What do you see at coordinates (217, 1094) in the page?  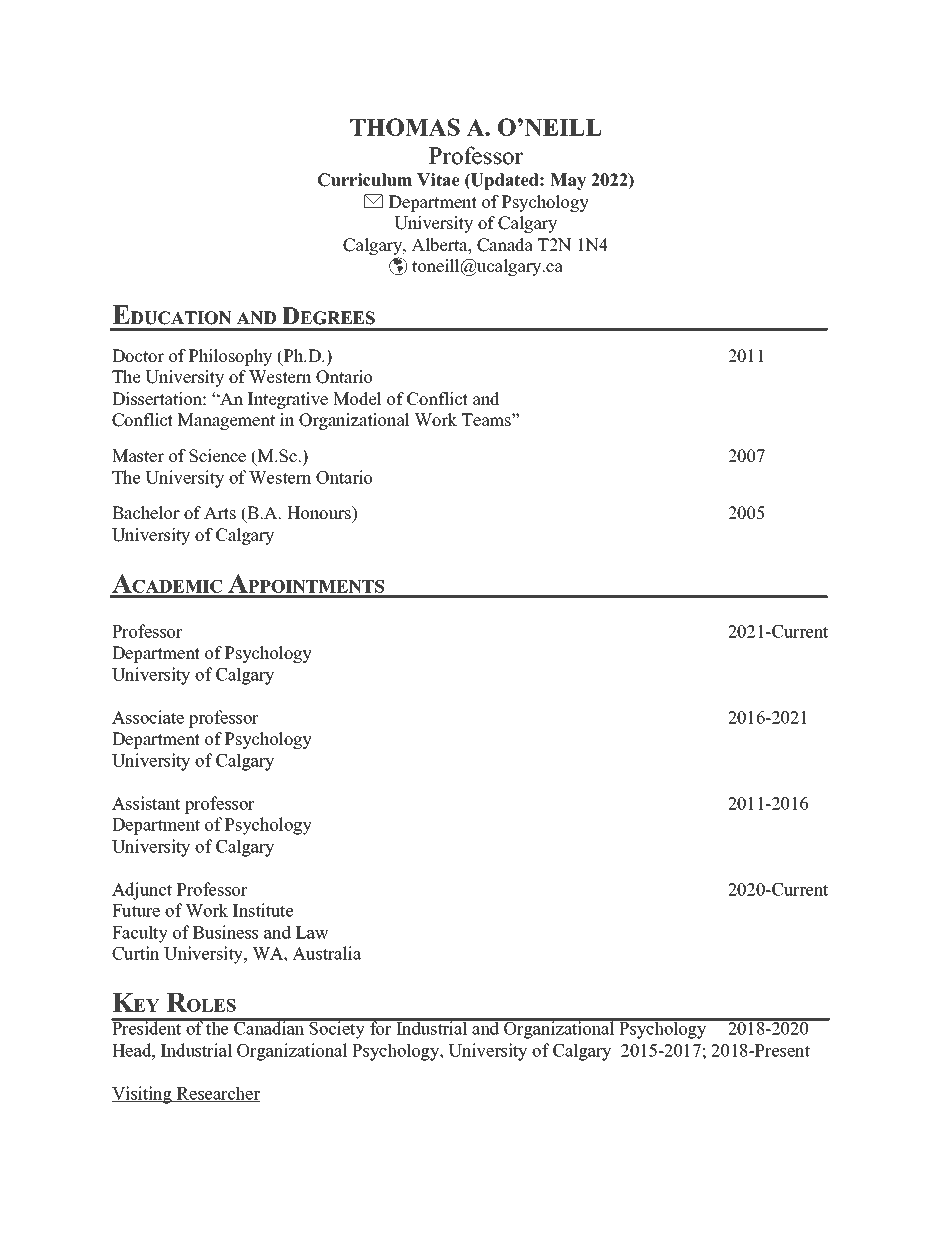 I see `Researcher` at bounding box center [217, 1094].
